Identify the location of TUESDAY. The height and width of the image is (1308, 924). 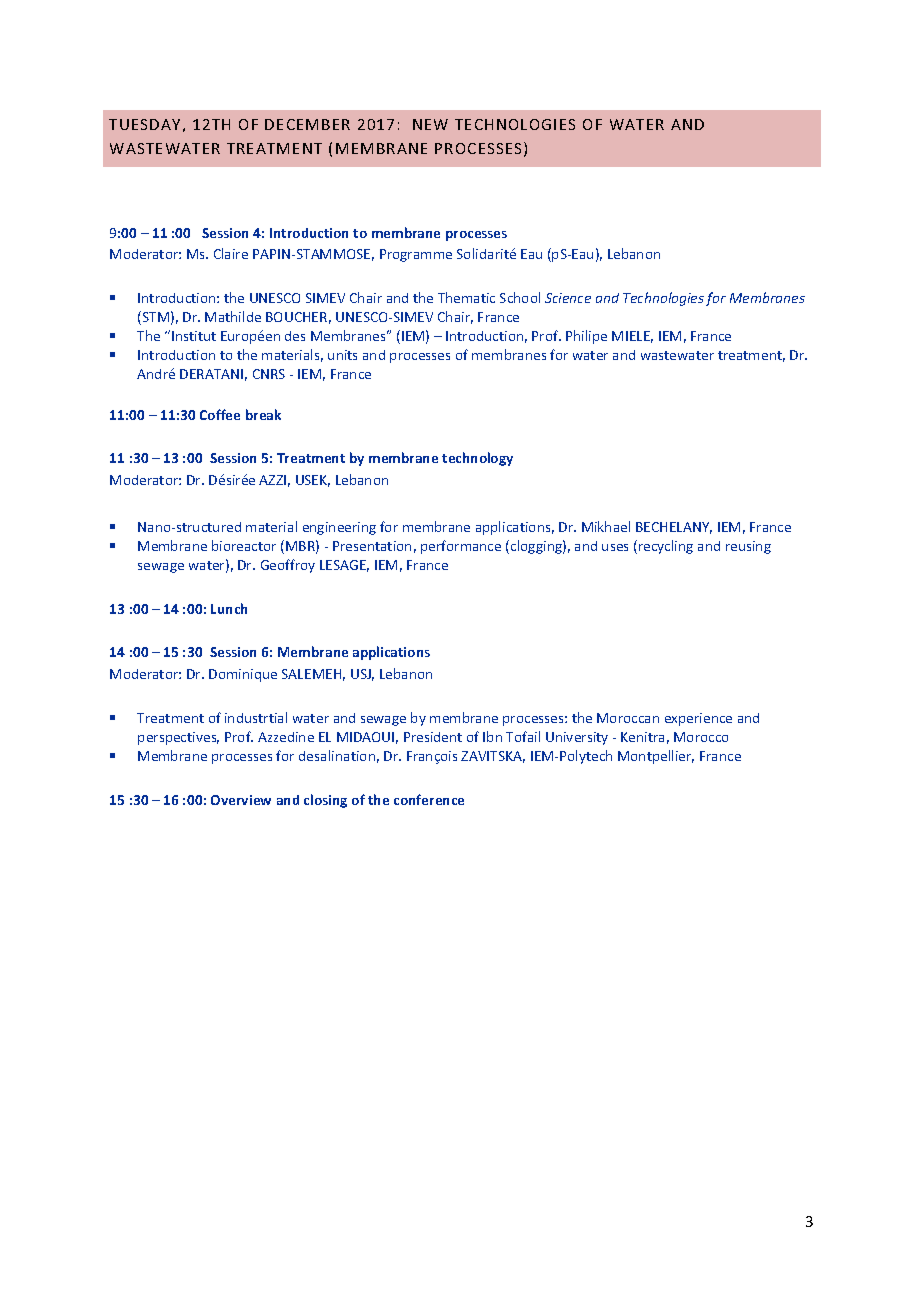
(144, 124).
